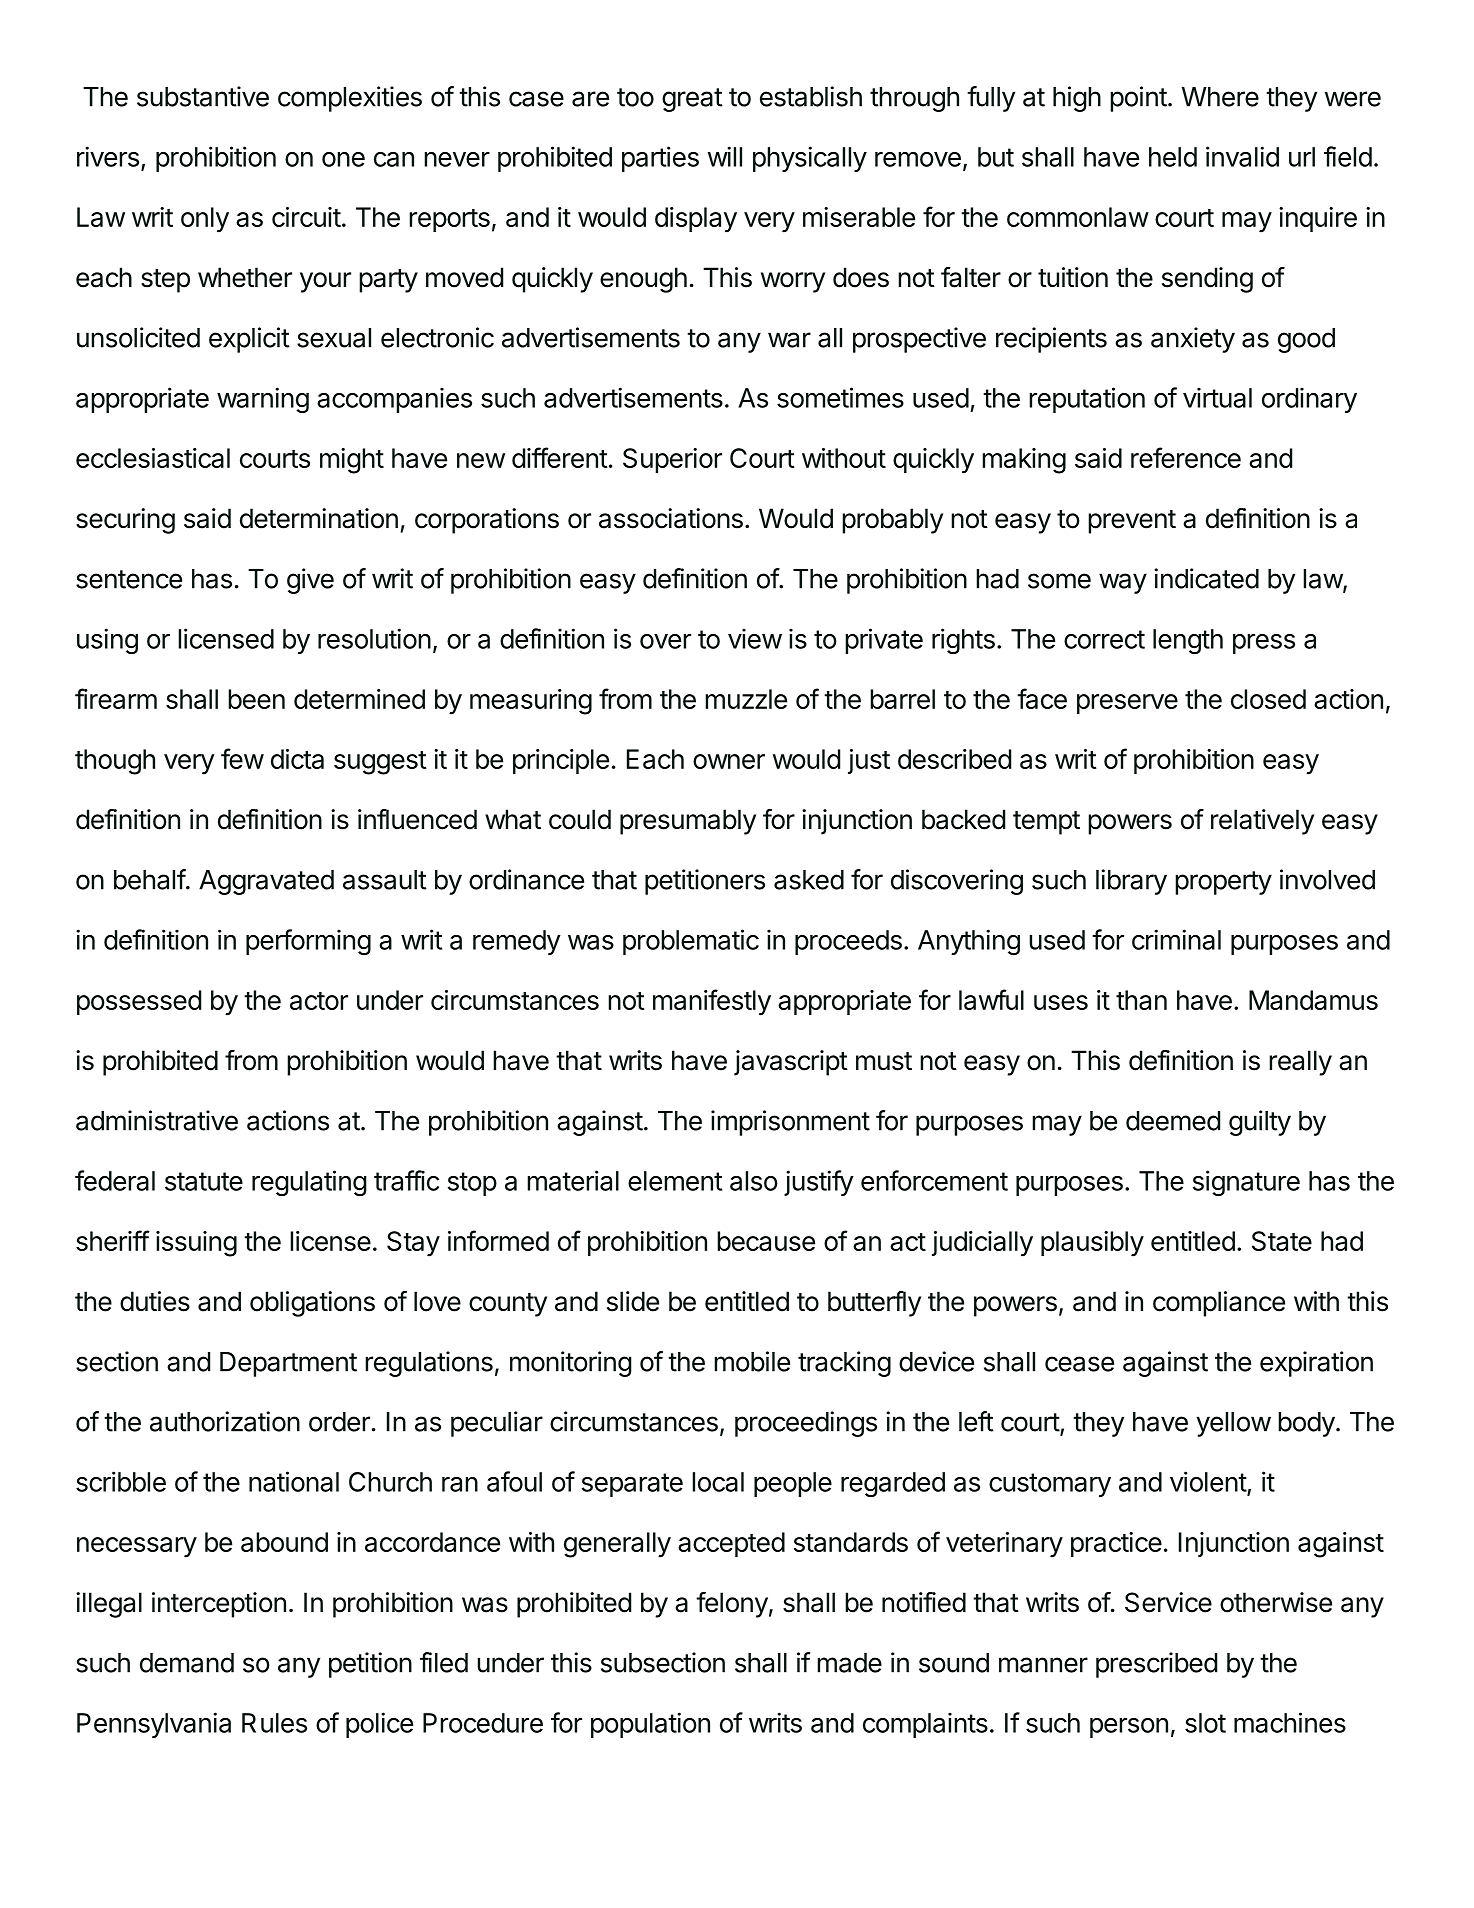  What do you see at coordinates (266, 882) in the screenshot?
I see `Aggravated` at bounding box center [266, 882].
